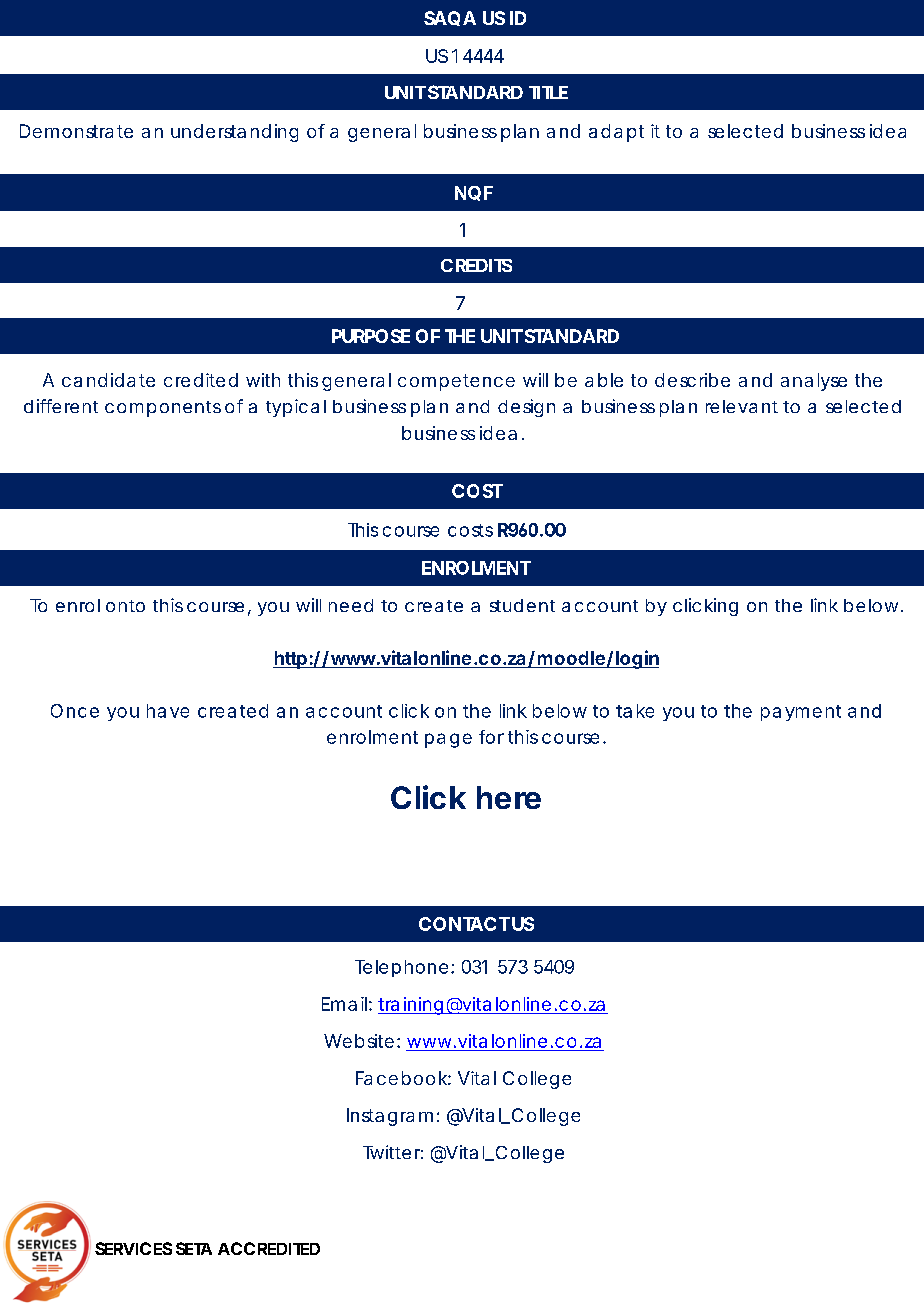  What do you see at coordinates (401, 1078) in the screenshot?
I see `Facebook` at bounding box center [401, 1078].
